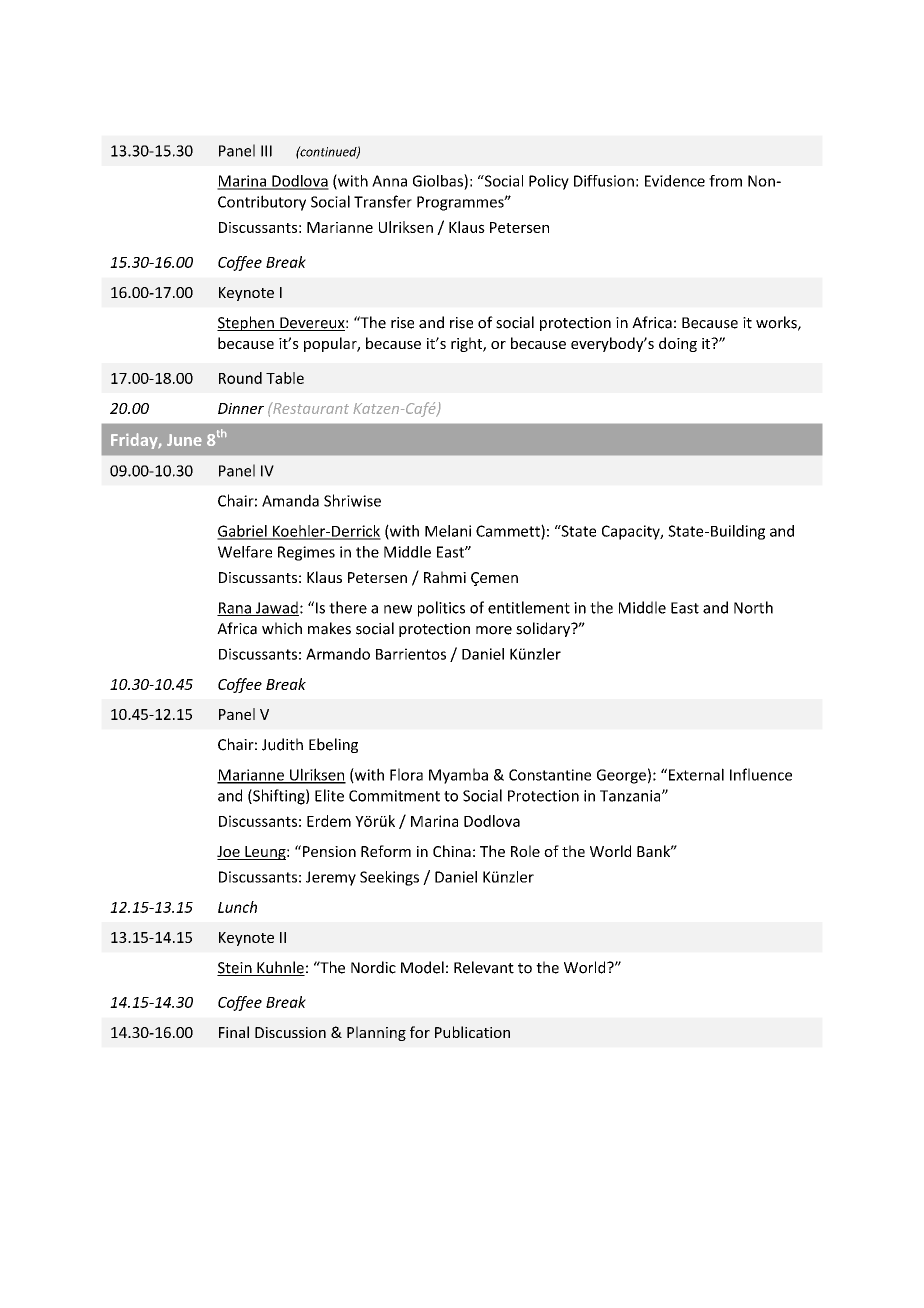  What do you see at coordinates (229, 853) in the screenshot?
I see `Joe` at bounding box center [229, 853].
